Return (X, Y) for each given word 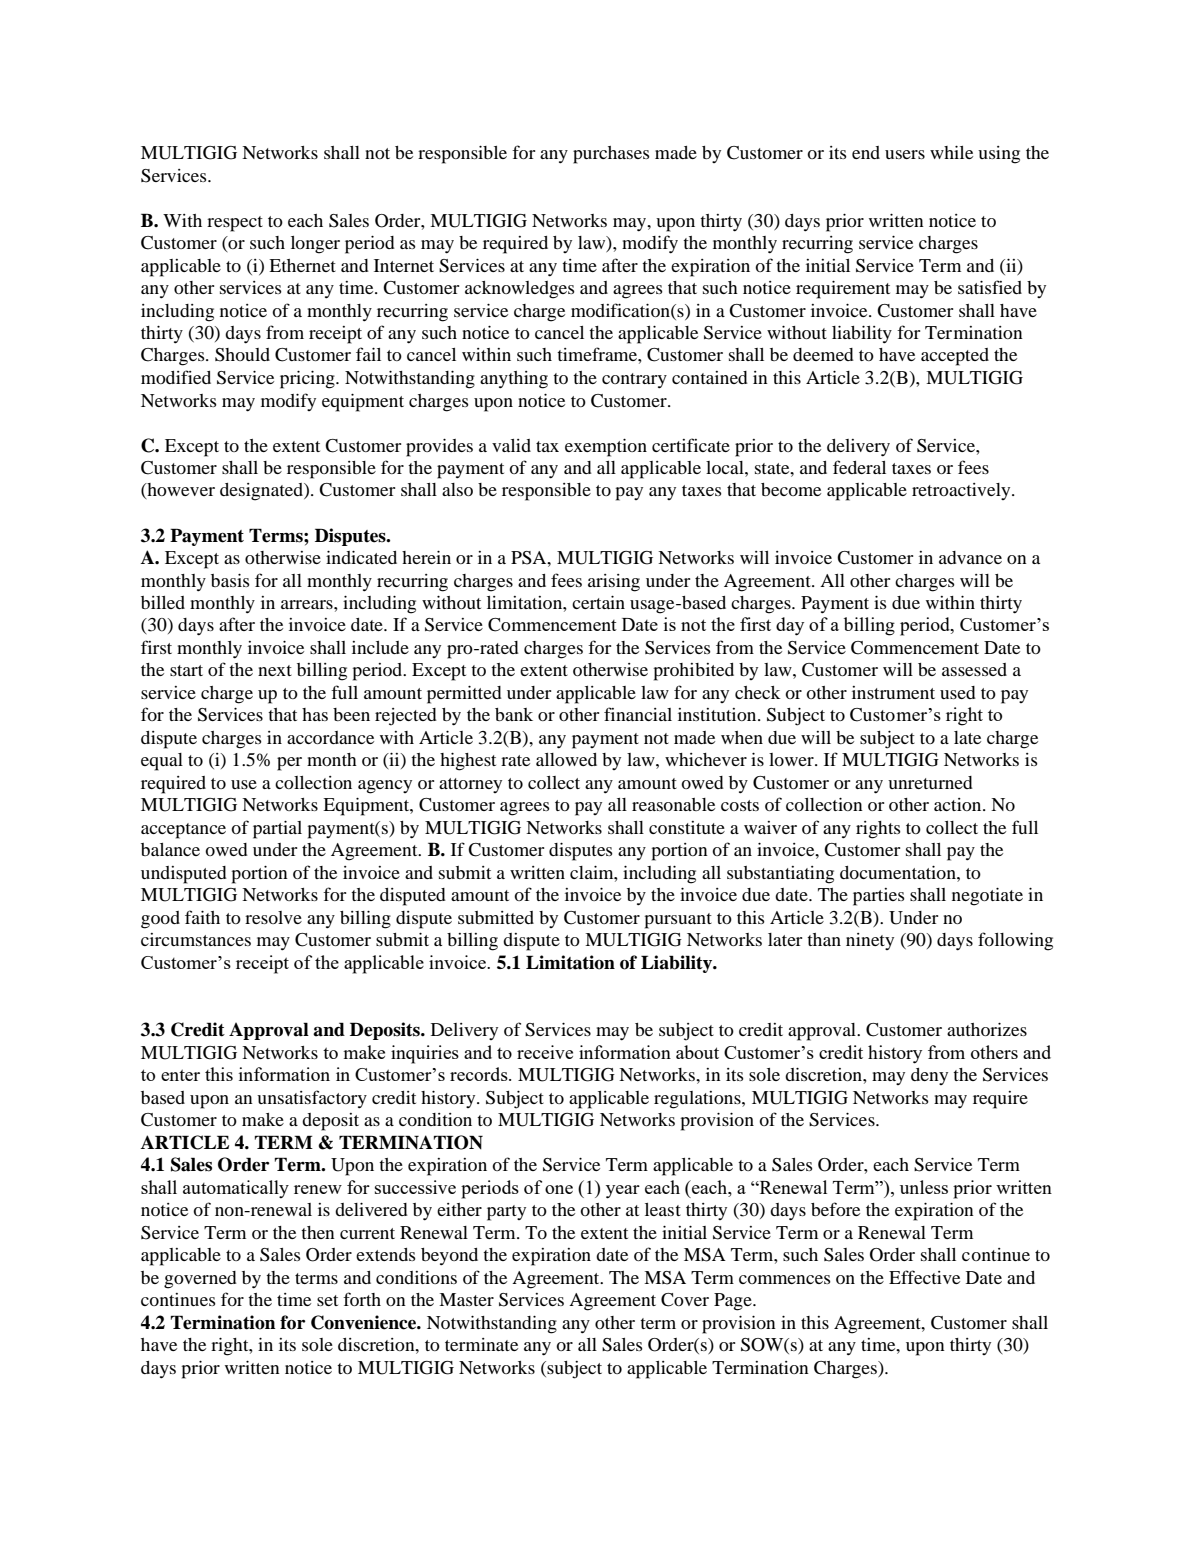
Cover (685, 1300)
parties (879, 897)
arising (614, 583)
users (905, 154)
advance (970, 557)
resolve (273, 917)
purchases (611, 155)
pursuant (678, 921)
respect (235, 224)
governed (200, 1280)
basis (230, 580)
